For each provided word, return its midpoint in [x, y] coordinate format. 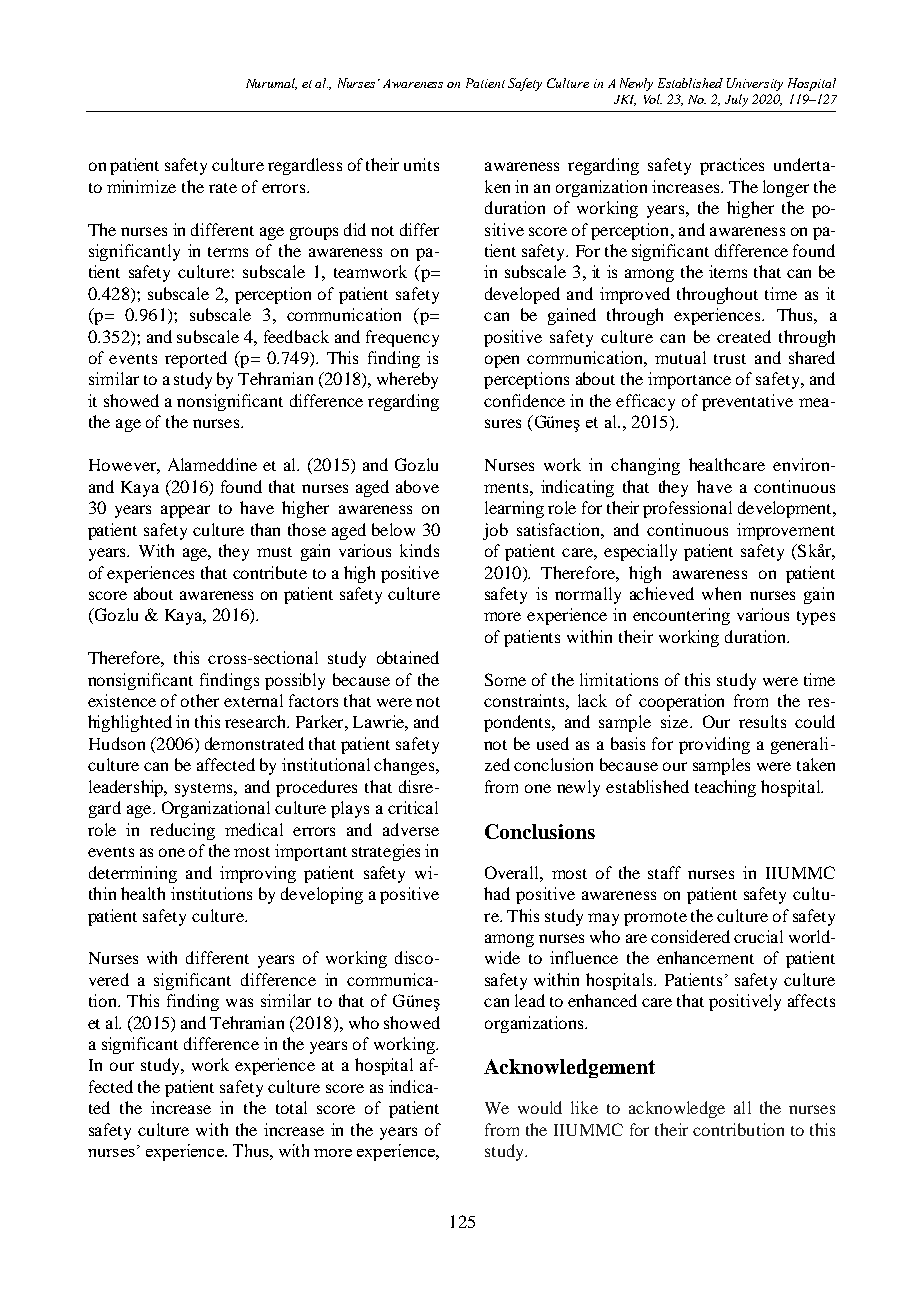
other [200, 700]
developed [522, 295]
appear [185, 511]
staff [664, 872]
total [291, 1107]
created [744, 336]
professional [687, 509]
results [762, 721]
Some [505, 679]
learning [514, 509]
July [736, 100]
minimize [141, 186]
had [497, 893]
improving [258, 874]
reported [196, 359]
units [421, 164]
